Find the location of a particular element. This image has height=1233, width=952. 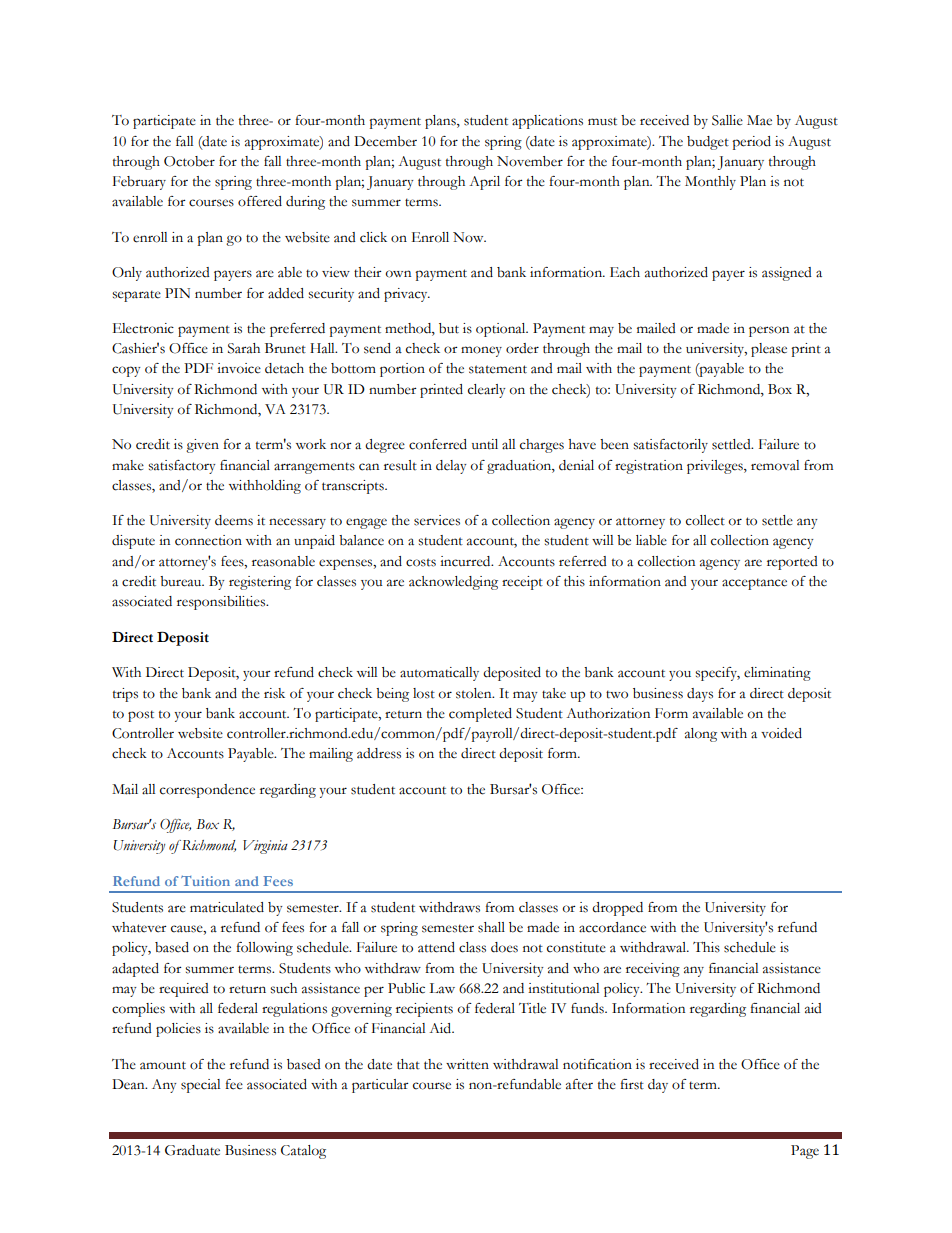

October is located at coordinates (189, 161).
